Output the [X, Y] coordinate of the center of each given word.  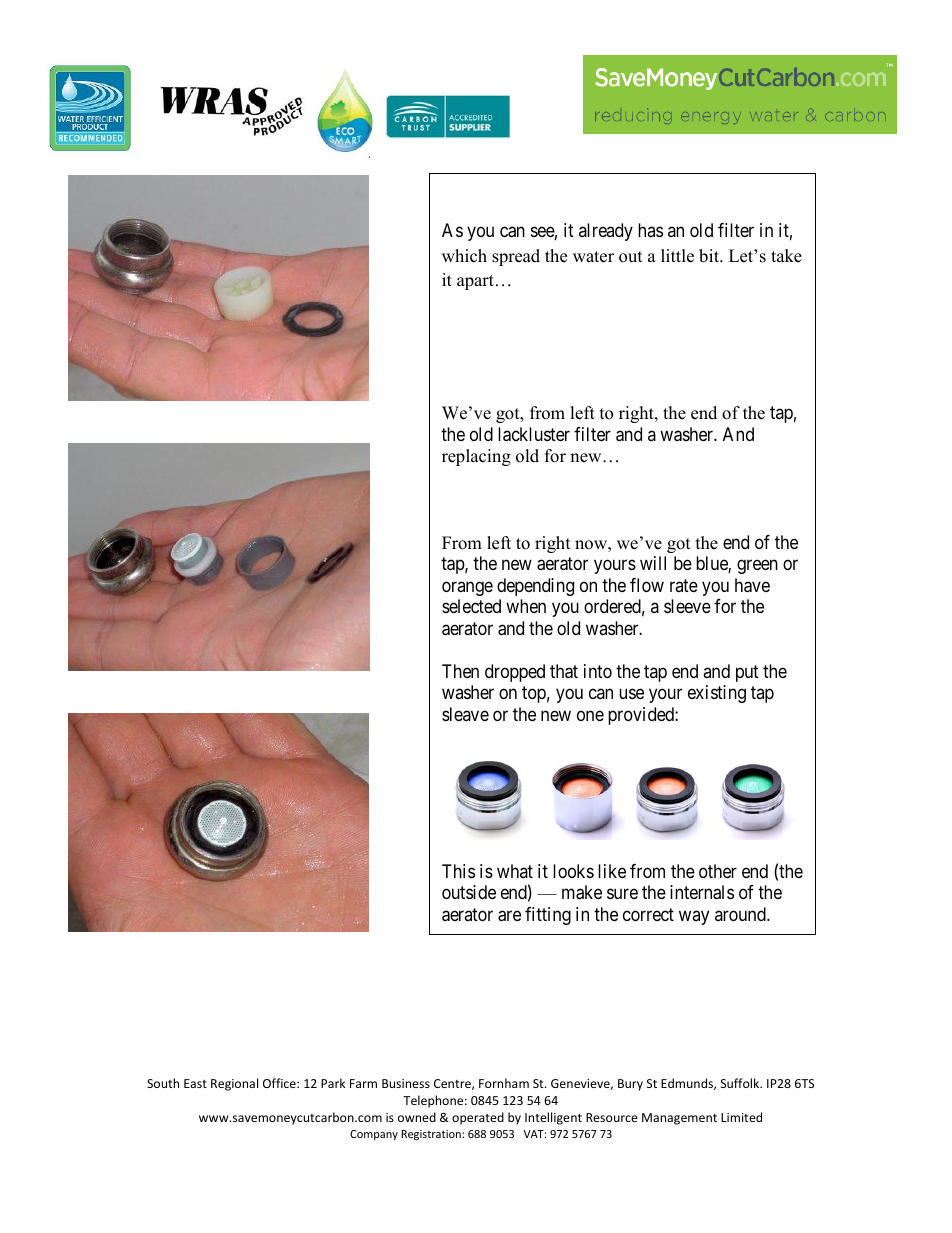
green [757, 567]
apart [475, 282]
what [515, 871]
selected [471, 606]
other [718, 871]
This [458, 871]
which [464, 256]
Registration [432, 1135]
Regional [234, 1084]
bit [710, 256]
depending [535, 587]
